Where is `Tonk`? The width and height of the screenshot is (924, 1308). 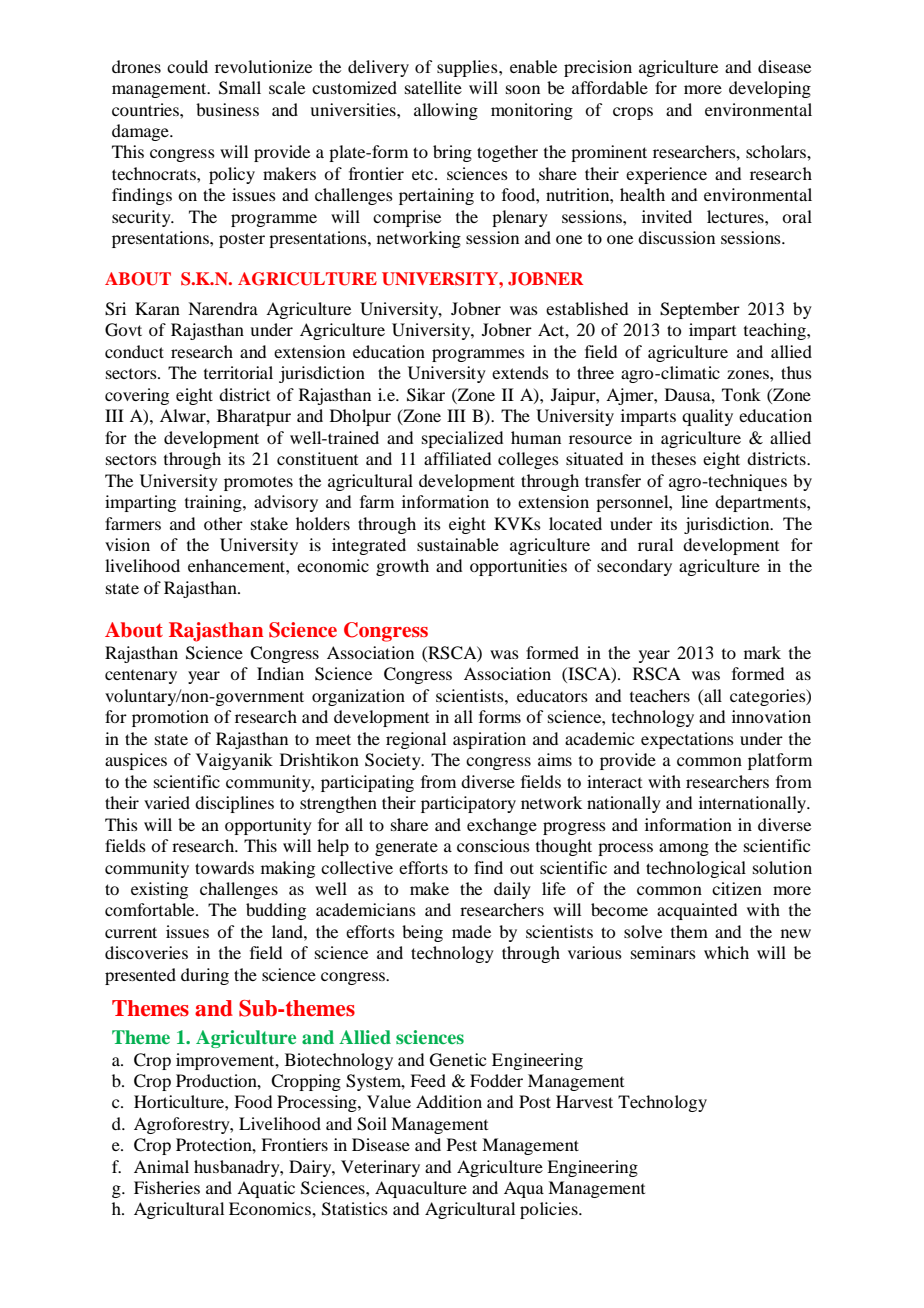
Tonk is located at coordinates (741, 394).
